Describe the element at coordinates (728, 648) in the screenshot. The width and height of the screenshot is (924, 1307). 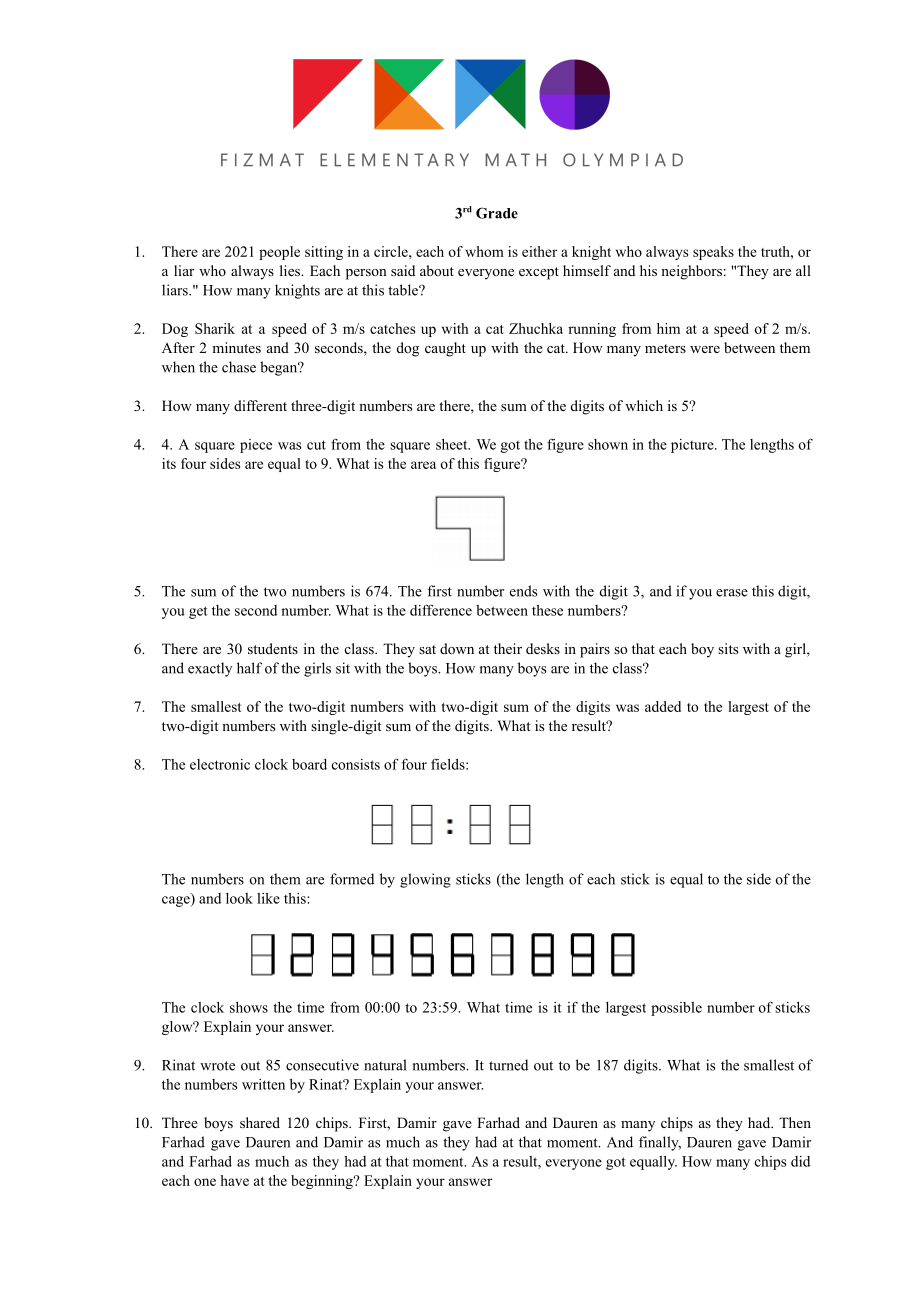
I see `sits` at that location.
